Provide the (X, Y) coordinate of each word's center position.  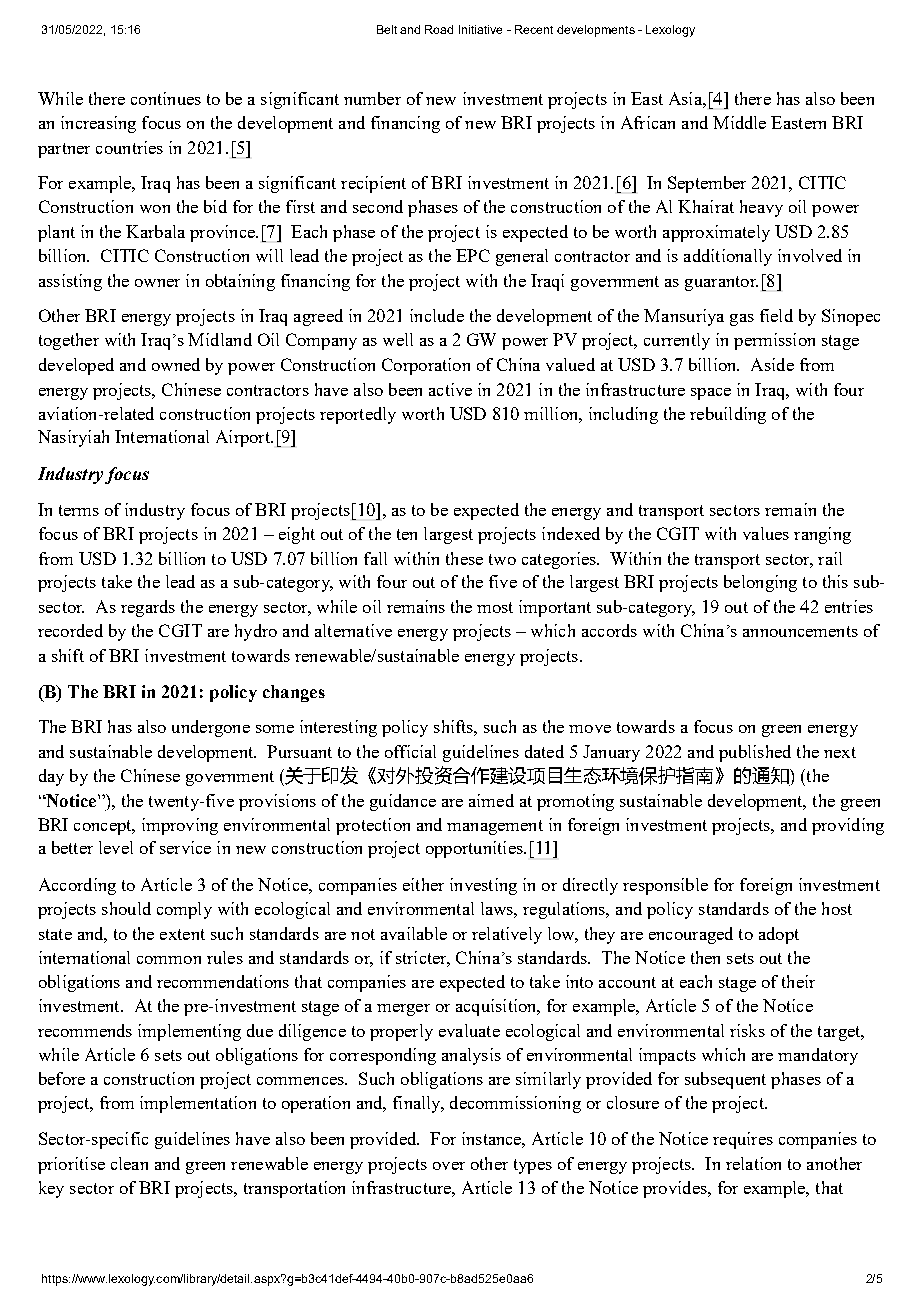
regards (148, 608)
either (423, 884)
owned (176, 364)
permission (774, 341)
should (126, 908)
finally (418, 1104)
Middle (739, 122)
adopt (779, 935)
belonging (760, 583)
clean (129, 1163)
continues (166, 98)
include (437, 315)
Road (439, 29)
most (495, 607)
